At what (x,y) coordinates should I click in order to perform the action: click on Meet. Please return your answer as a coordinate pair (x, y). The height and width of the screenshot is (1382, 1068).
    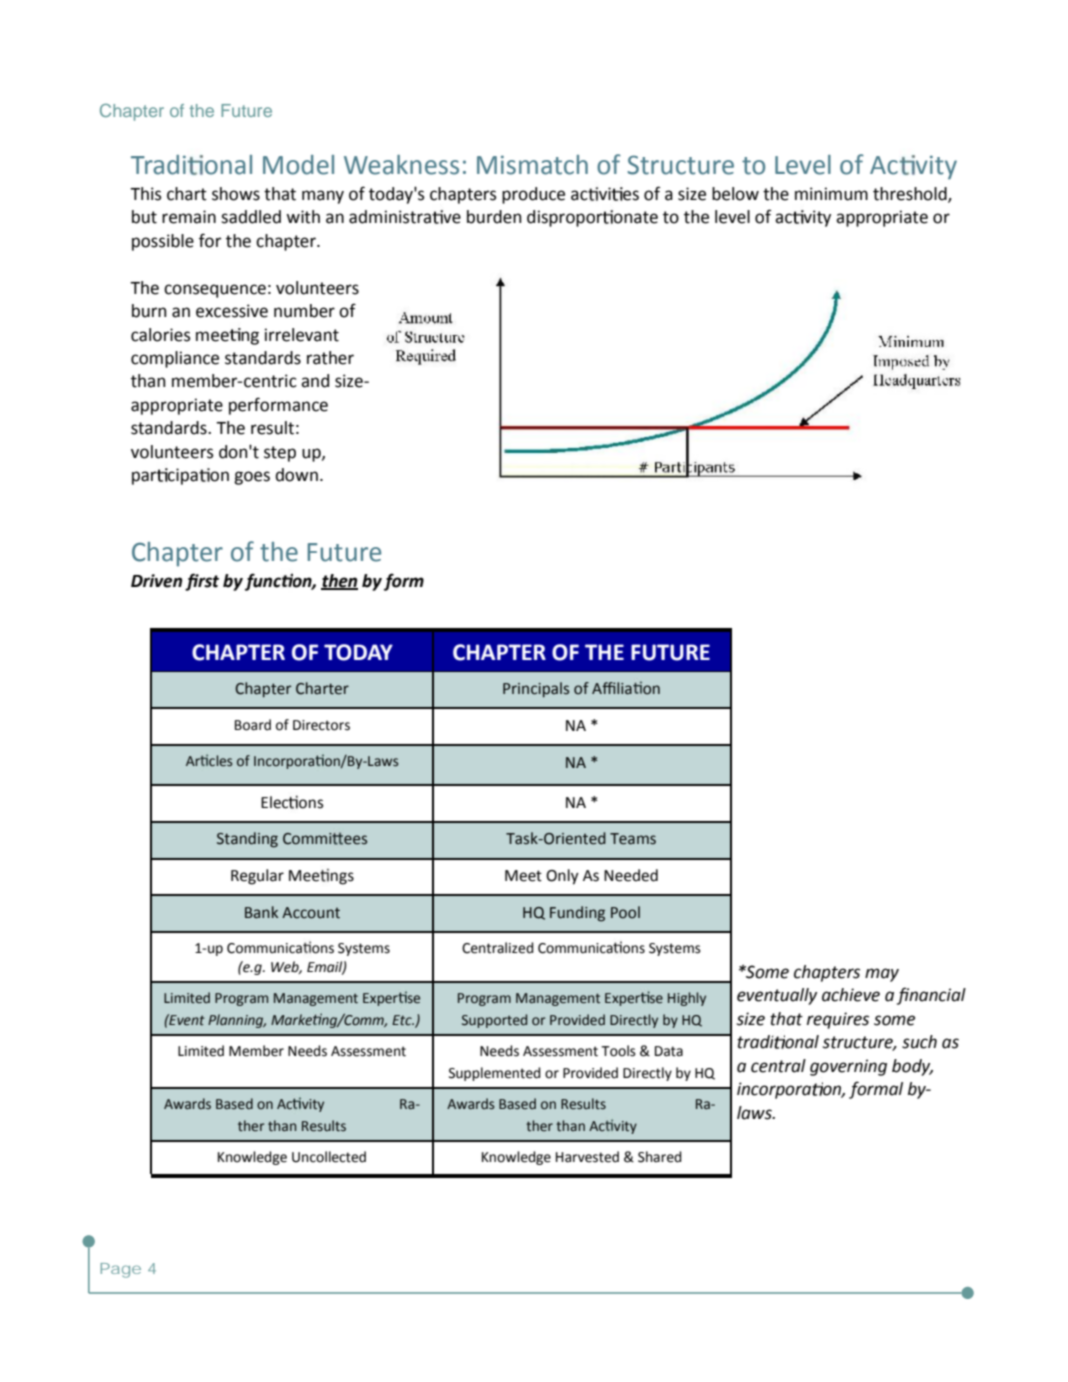
    Looking at the image, I should click on (523, 876).
